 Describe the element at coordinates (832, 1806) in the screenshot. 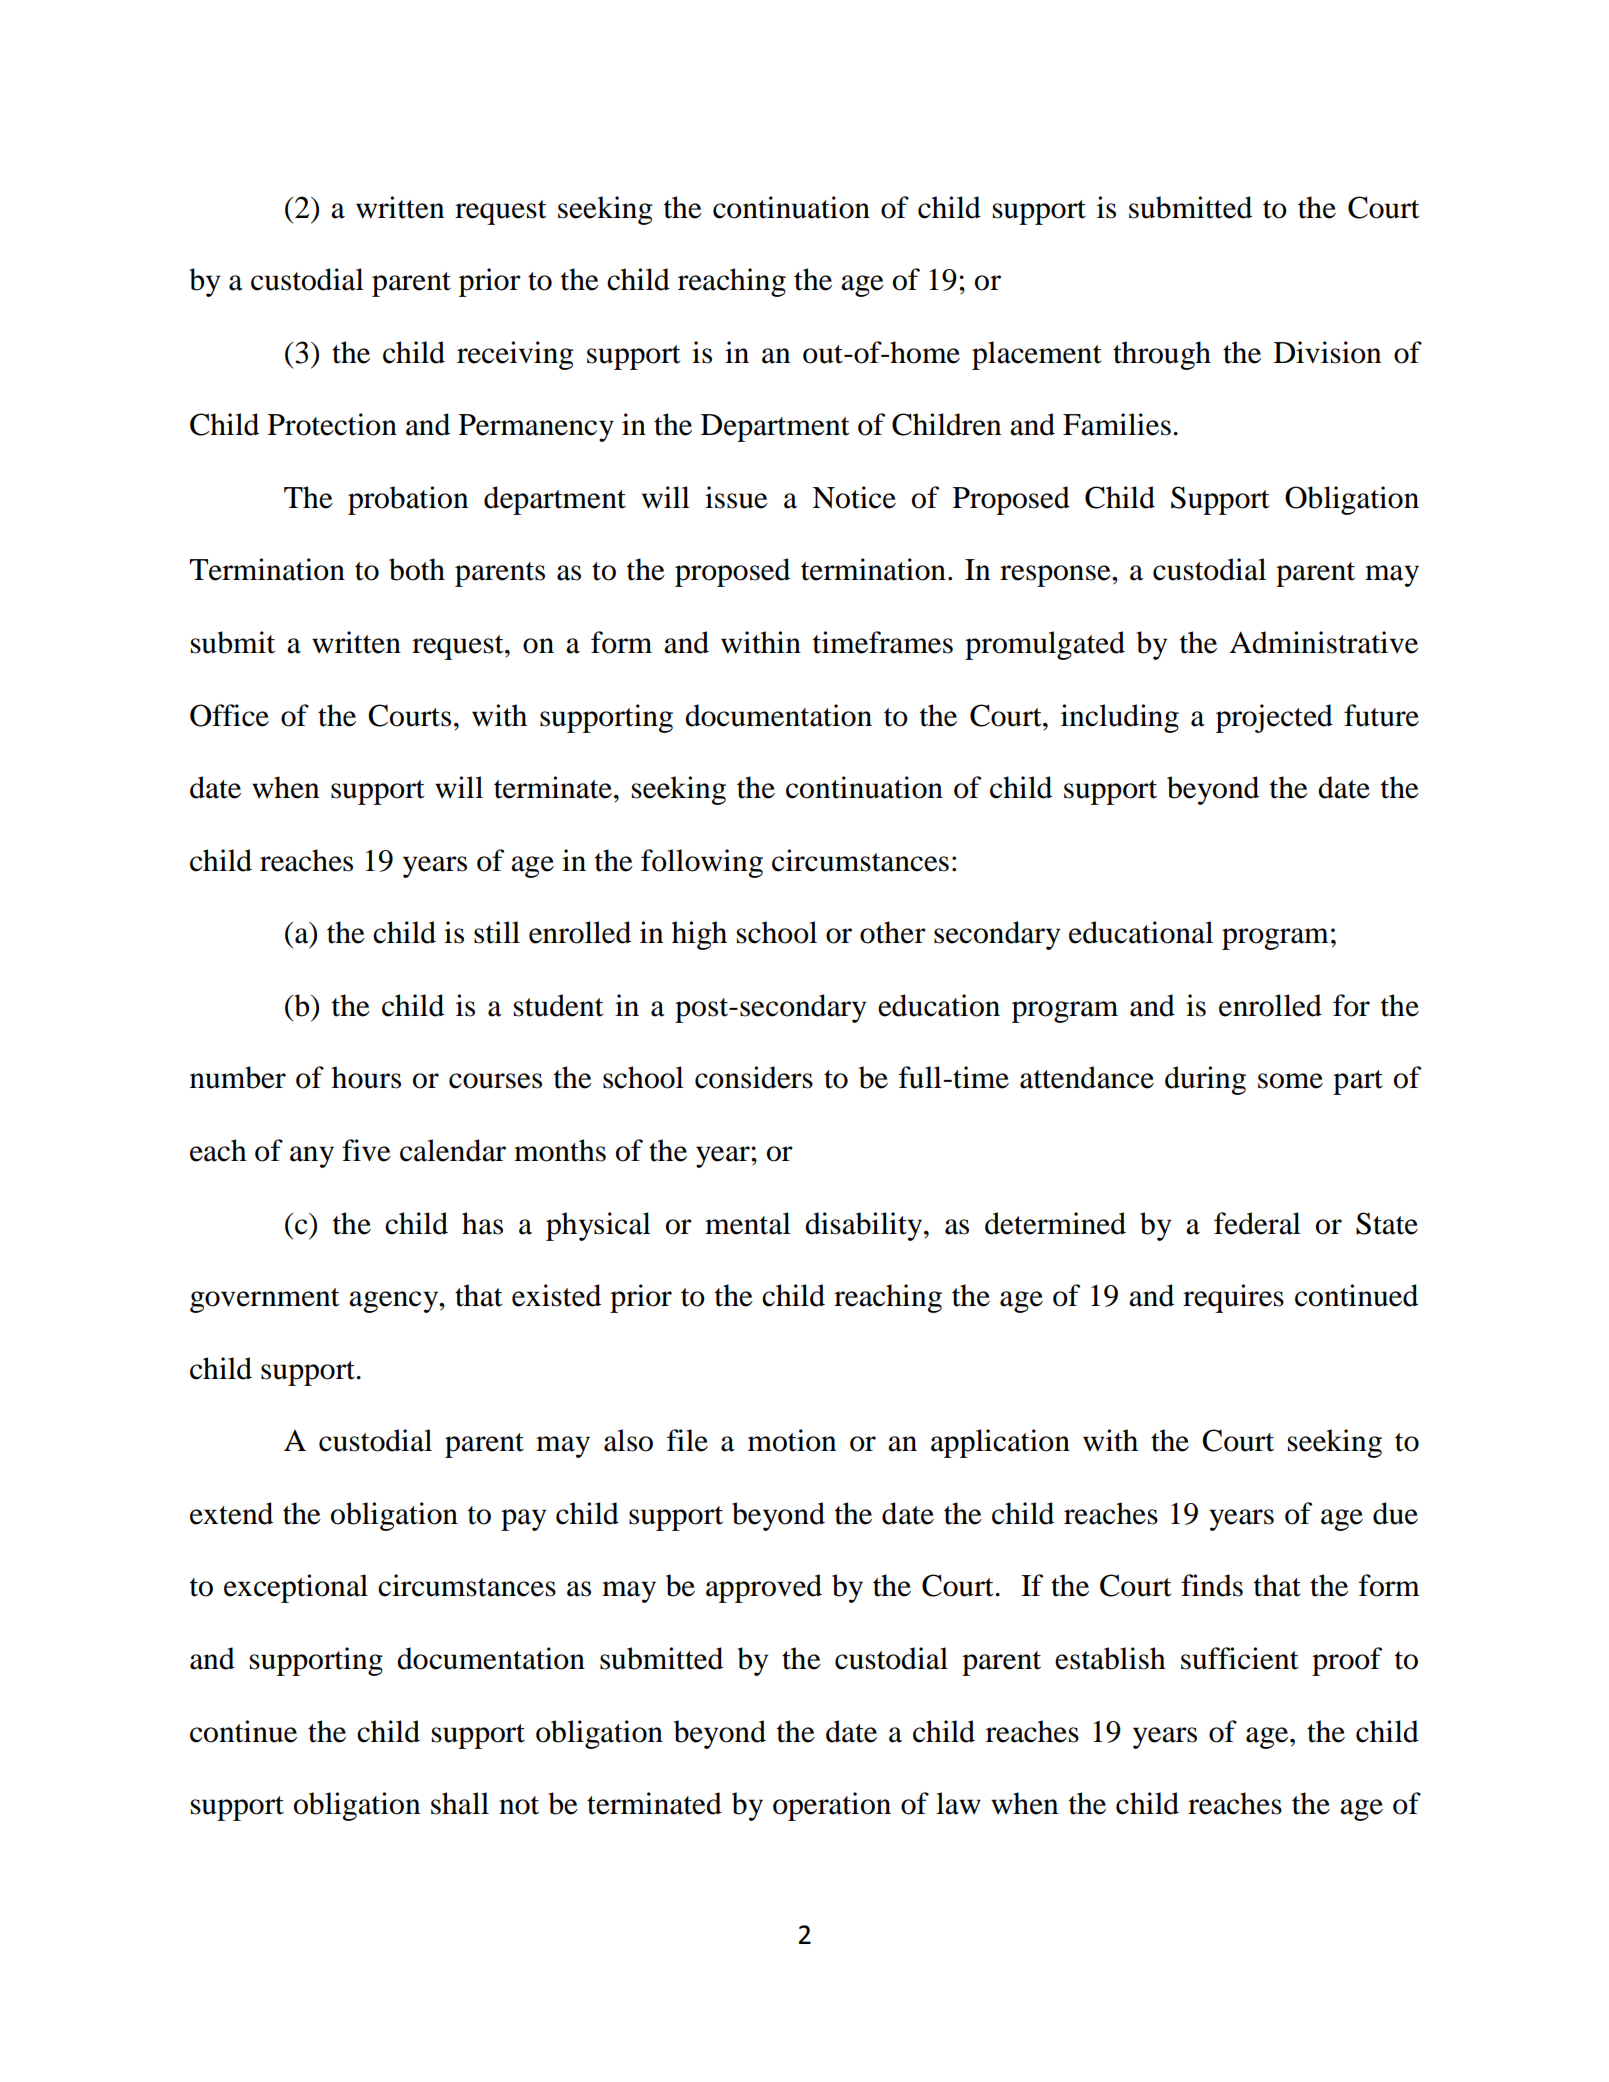

I see `operation` at that location.
